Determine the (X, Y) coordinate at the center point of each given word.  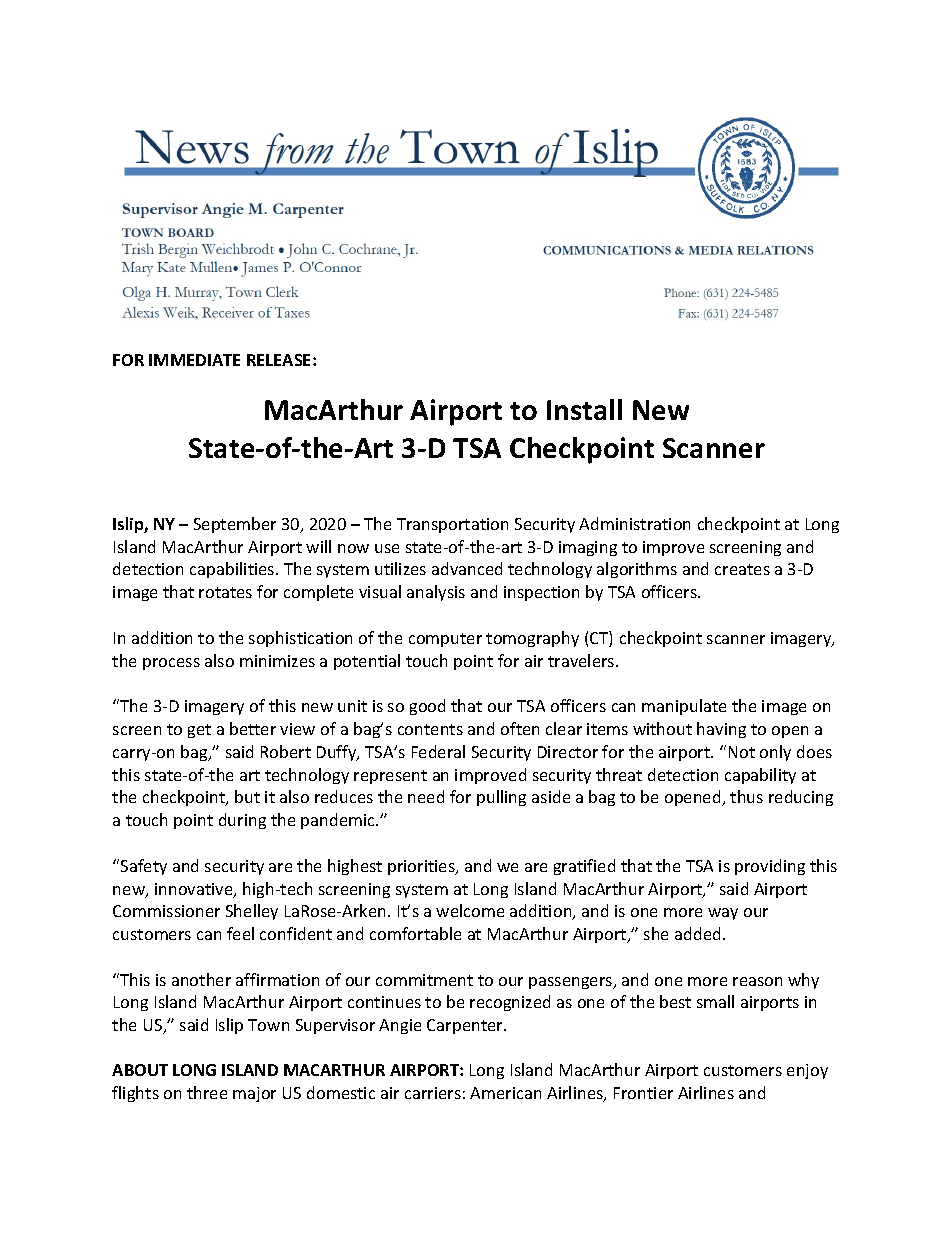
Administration (634, 523)
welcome (470, 910)
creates (742, 569)
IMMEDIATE (194, 360)
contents (430, 729)
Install (584, 409)
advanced (467, 568)
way (723, 914)
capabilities (233, 570)
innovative (195, 890)
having (721, 730)
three (207, 1092)
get (199, 731)
